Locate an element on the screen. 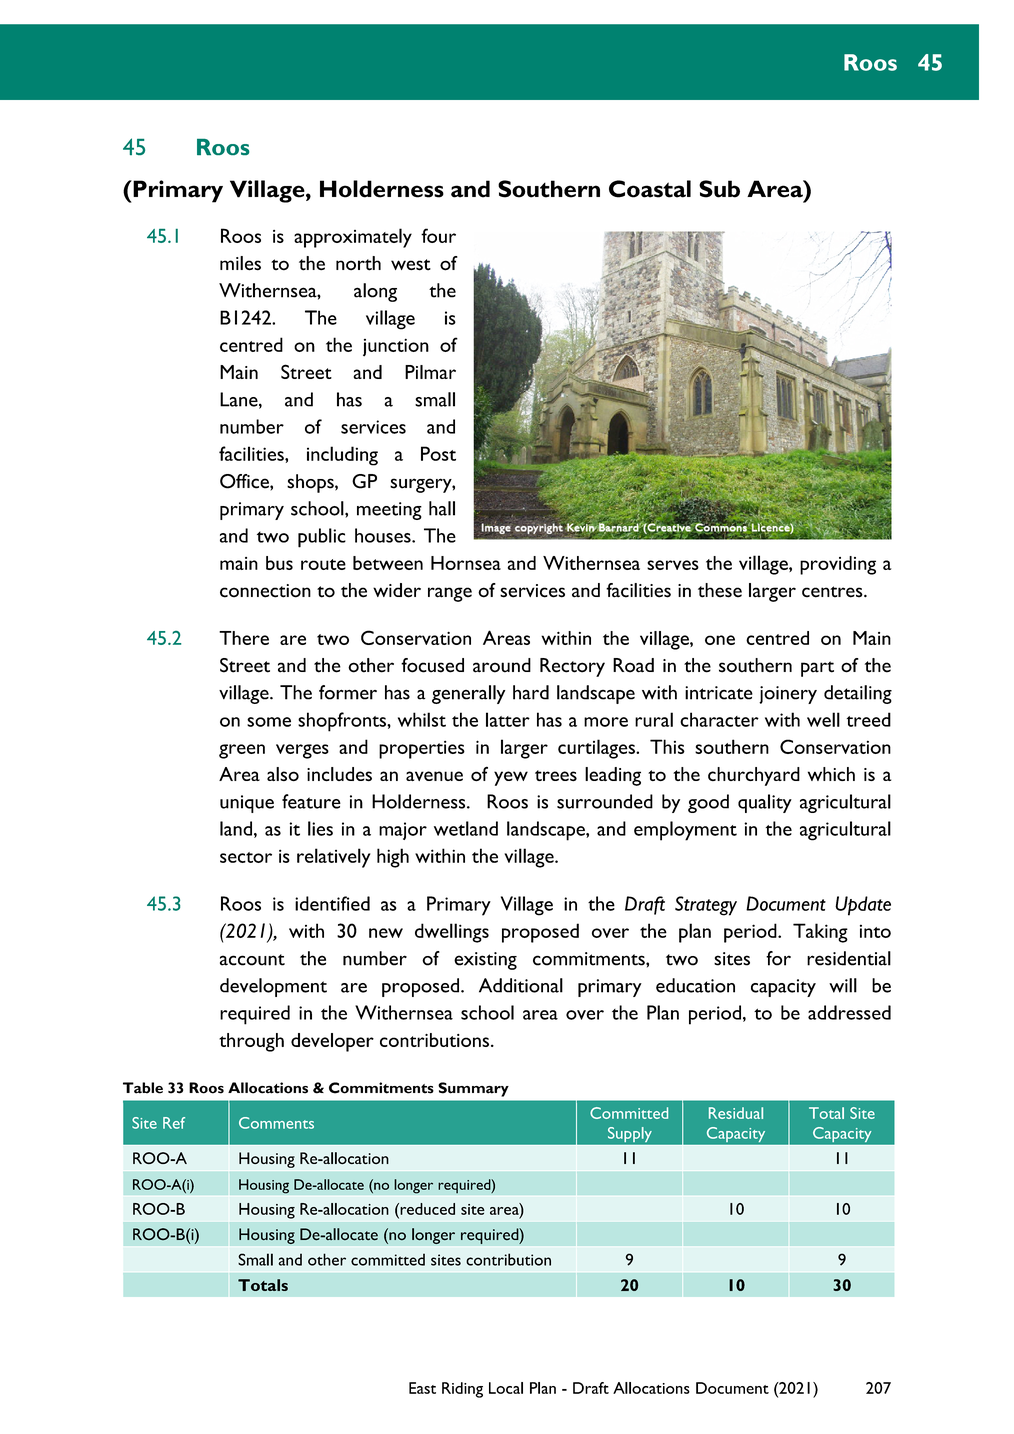 The width and height of the screenshot is (1014, 1434). Sub is located at coordinates (719, 189).
